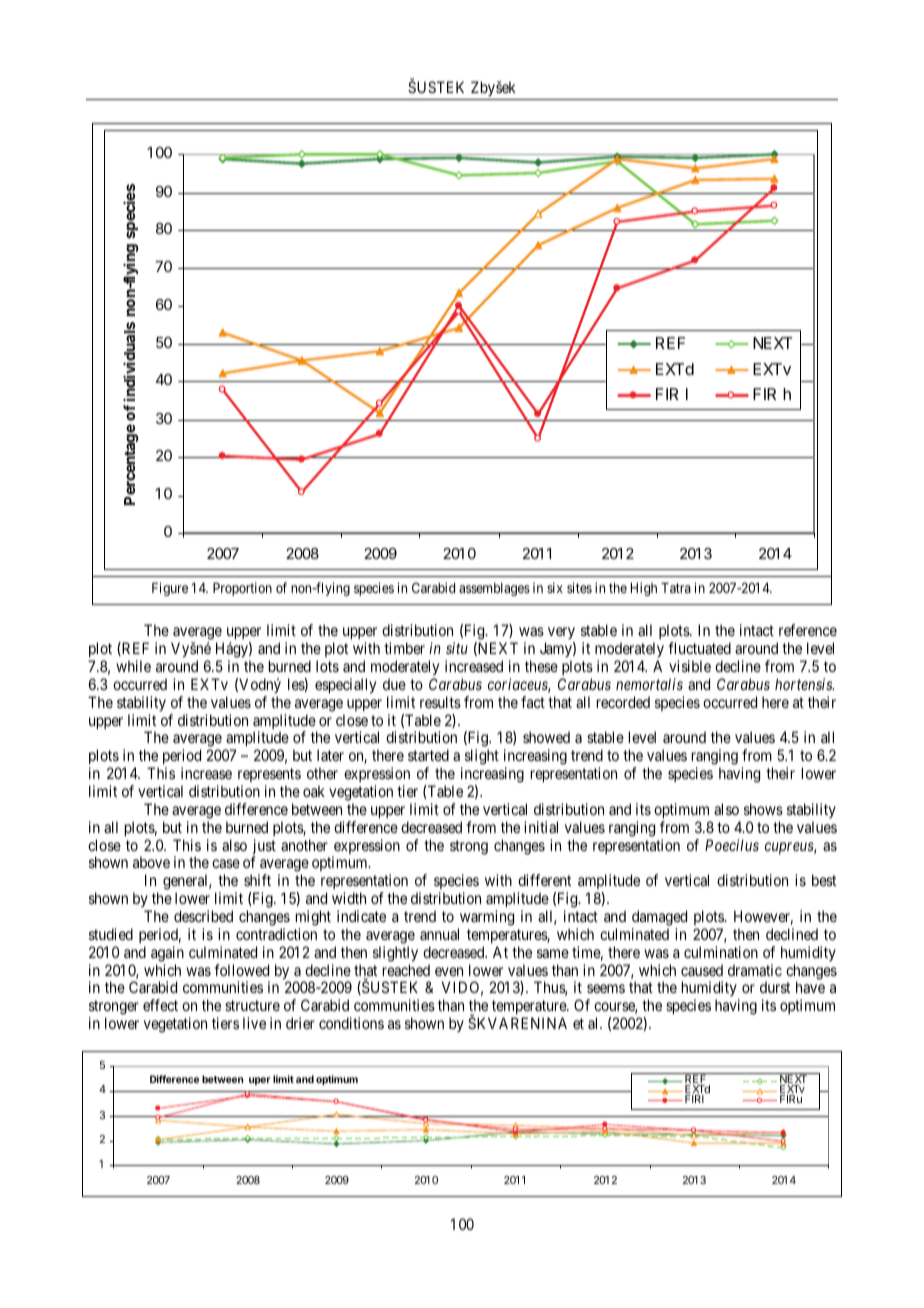 The image size is (924, 1308). What do you see at coordinates (494, 589) in the image?
I see `assemblages` at bounding box center [494, 589].
